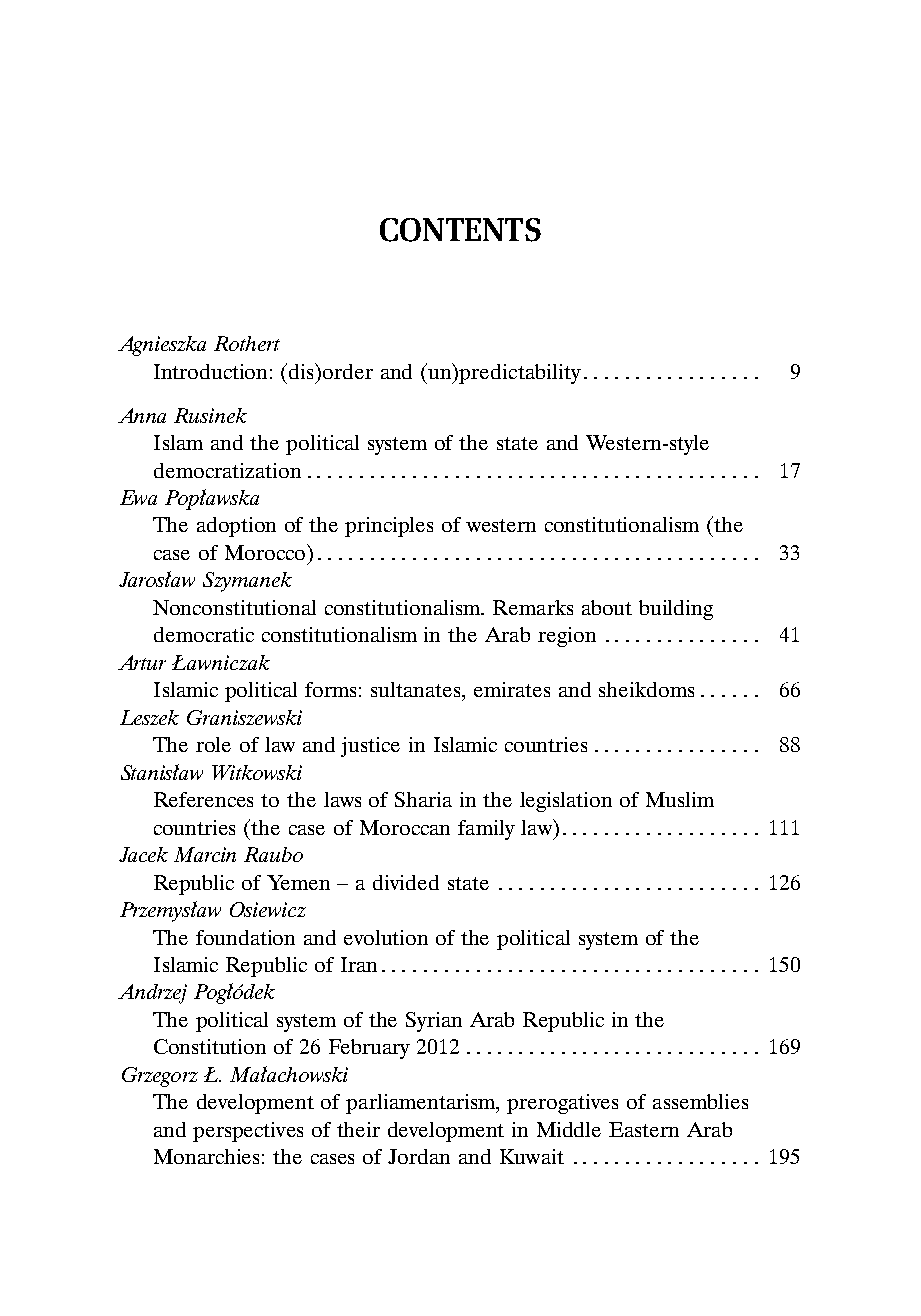 This document has height=1316, width=921. What do you see at coordinates (204, 634) in the document?
I see `democratic` at bounding box center [204, 634].
